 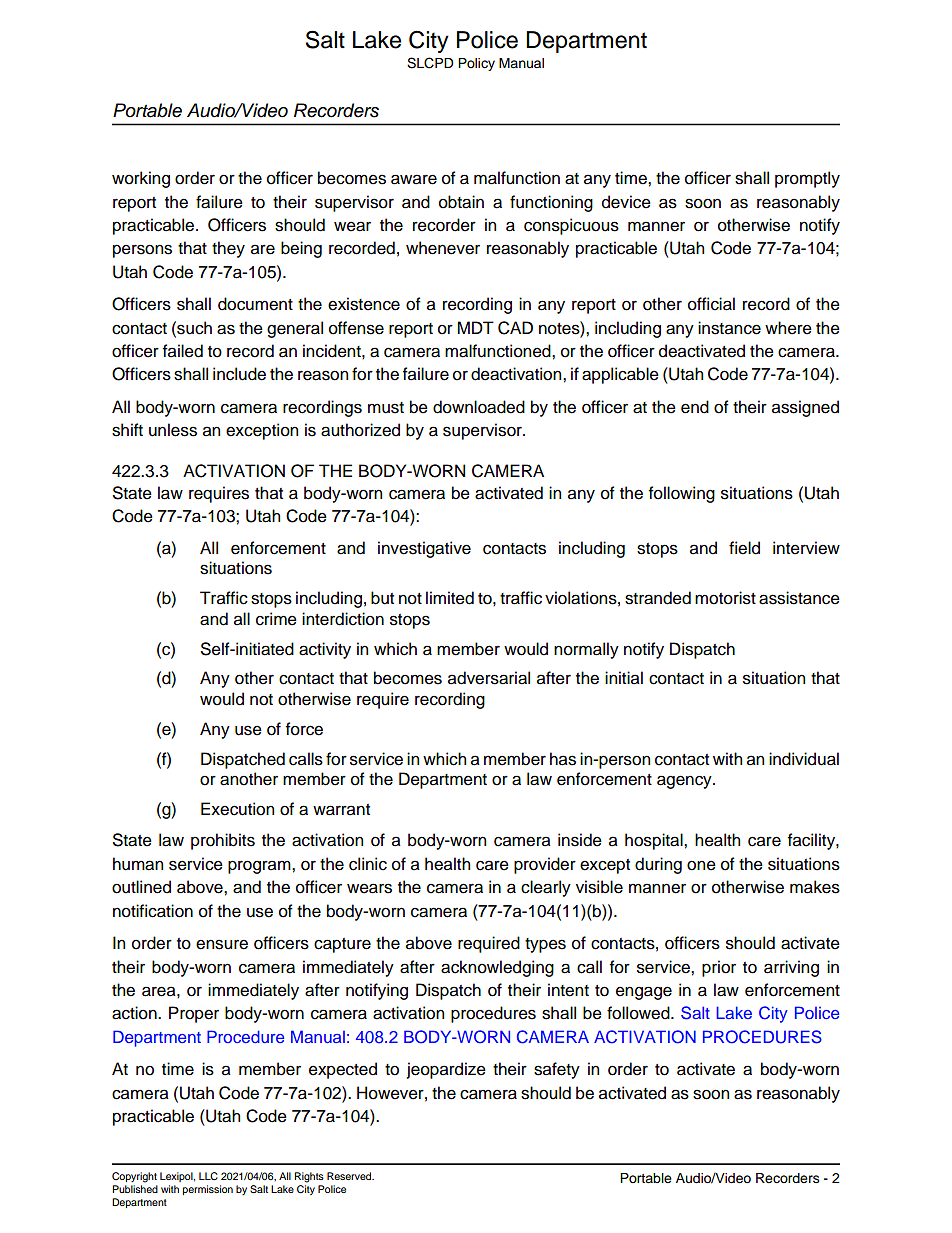 I want to click on agency, so click(x=685, y=782).
